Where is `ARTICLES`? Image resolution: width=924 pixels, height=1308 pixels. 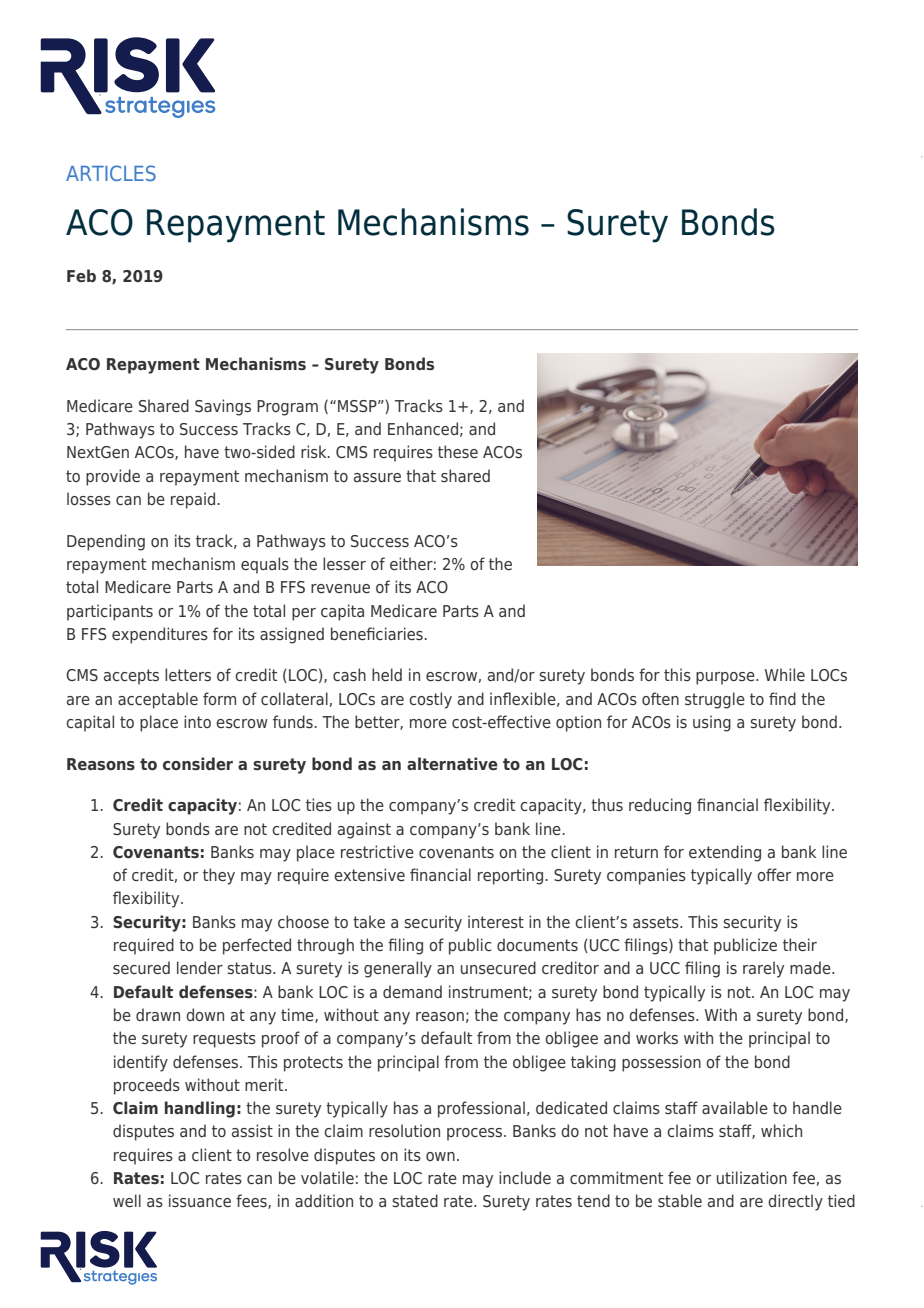
ARTICLES is located at coordinates (111, 173).
